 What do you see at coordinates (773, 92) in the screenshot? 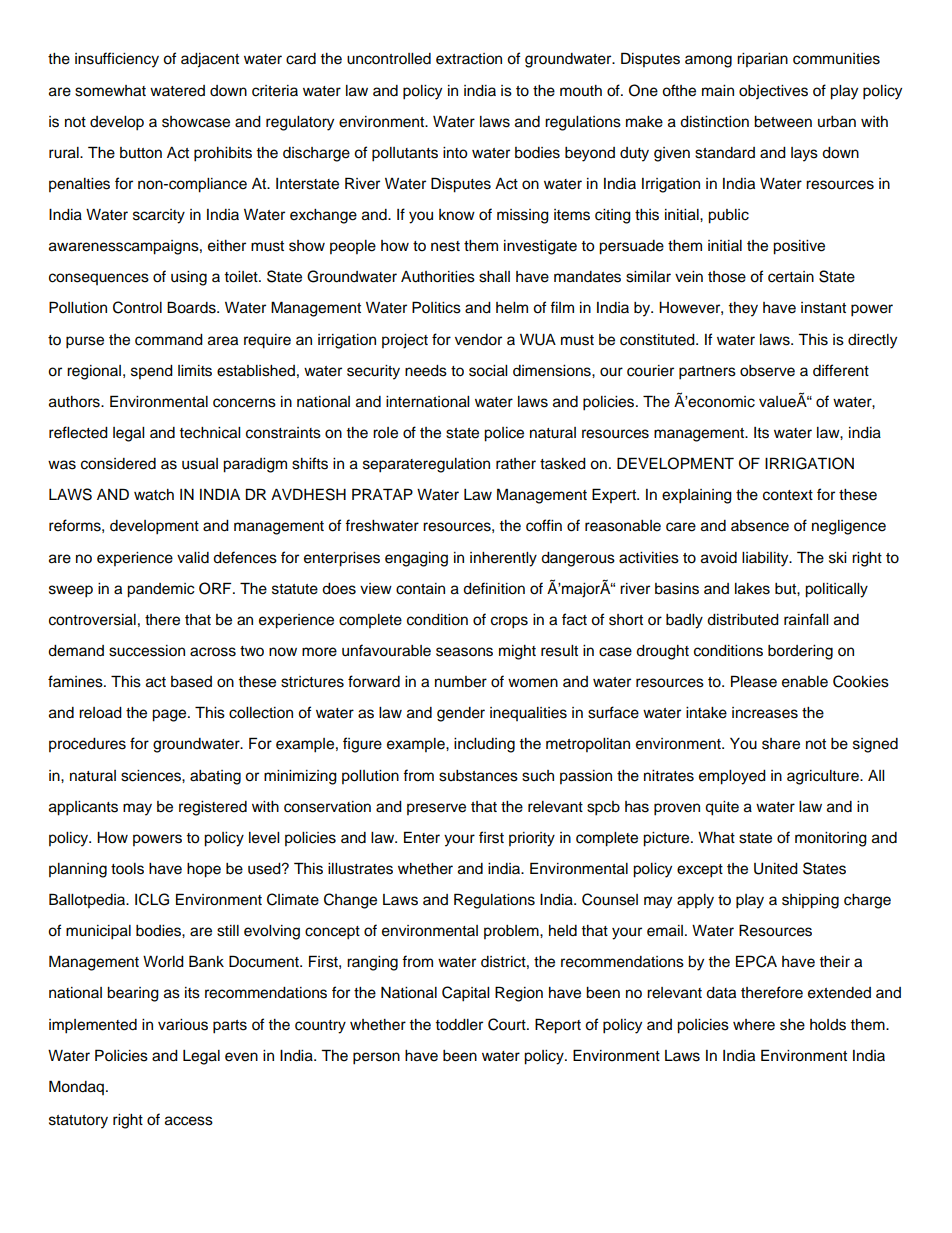
I see `objectives` at bounding box center [773, 92].
